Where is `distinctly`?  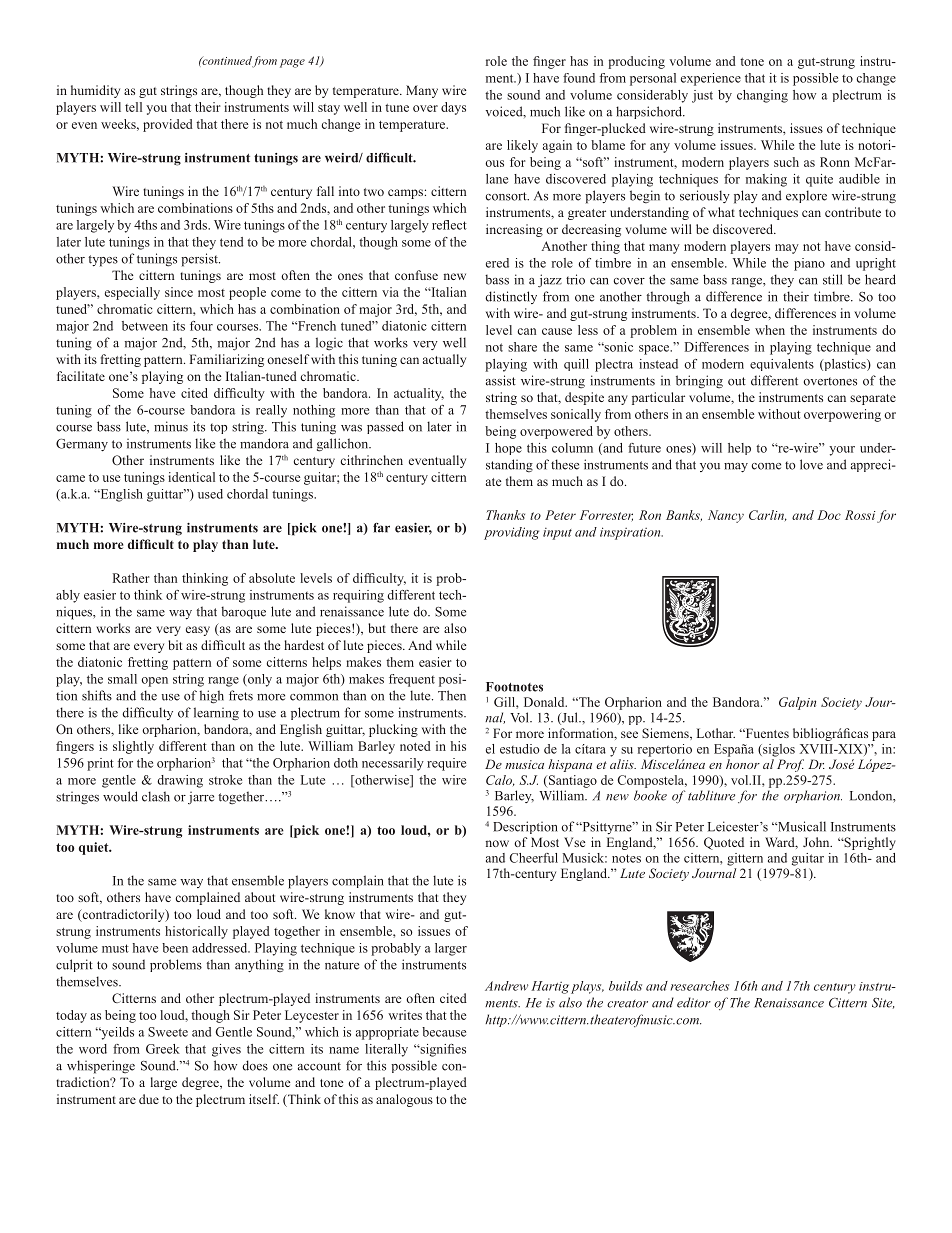
distinctly is located at coordinates (511, 297).
